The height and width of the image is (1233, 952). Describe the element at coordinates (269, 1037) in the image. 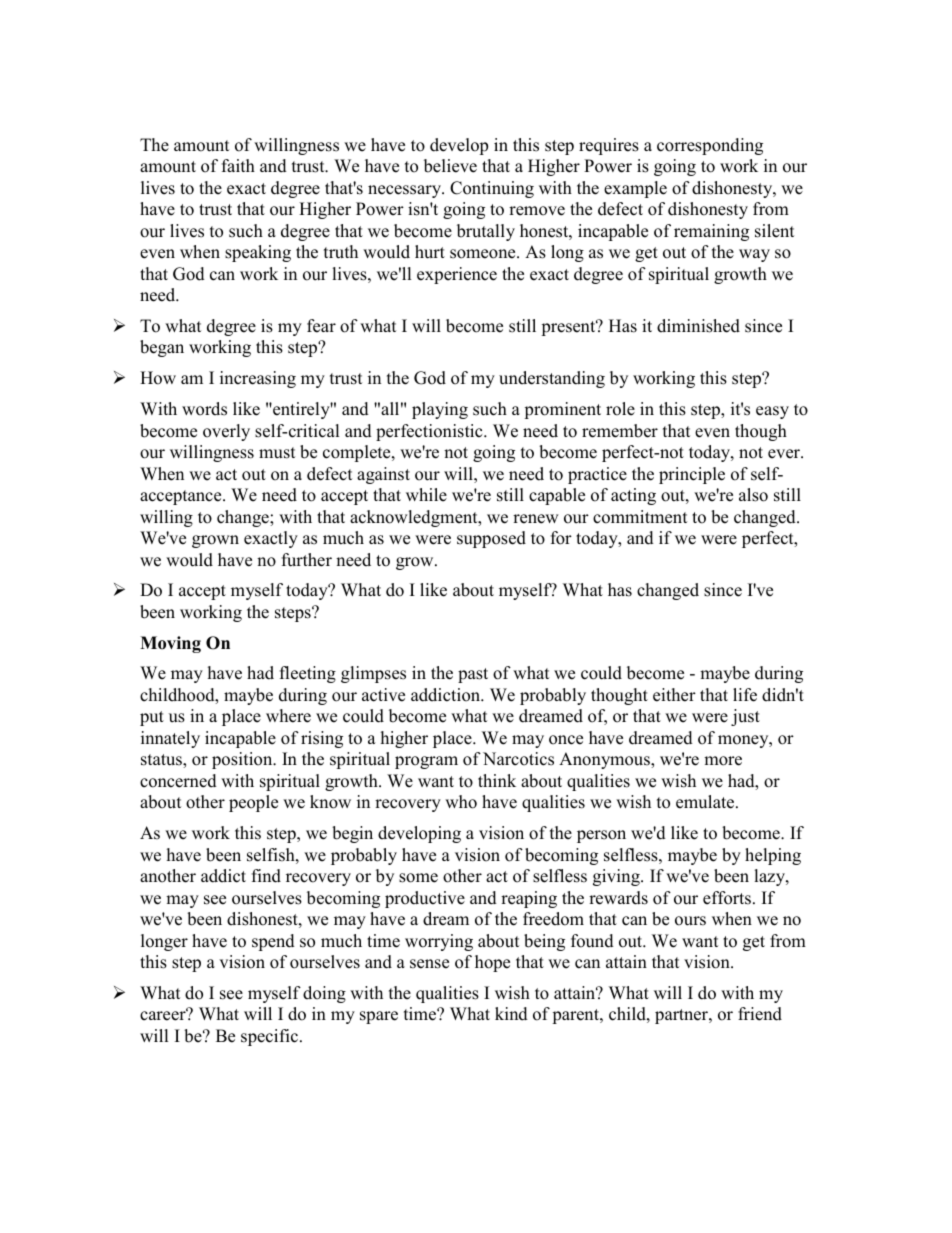

I see `specific` at that location.
